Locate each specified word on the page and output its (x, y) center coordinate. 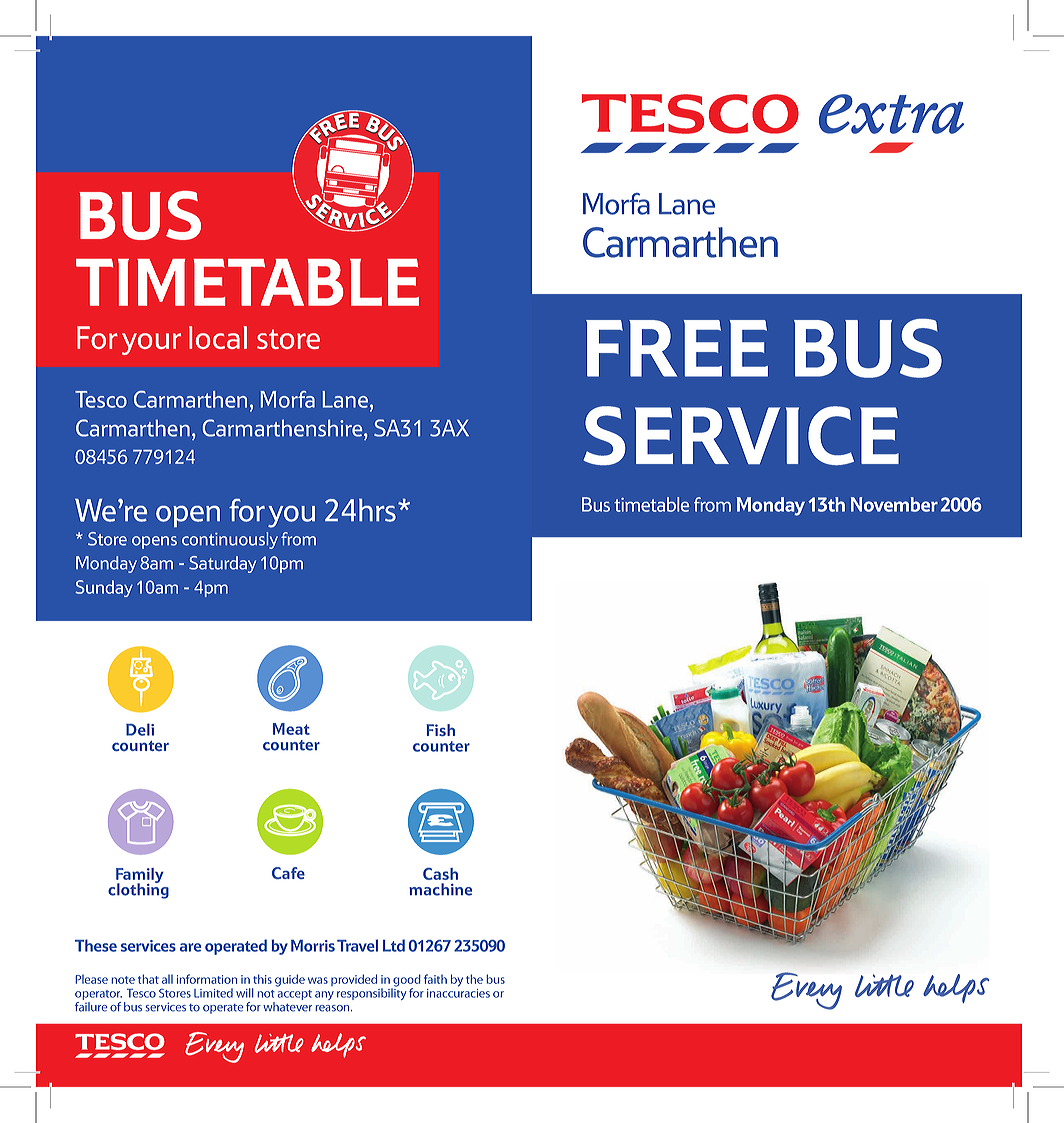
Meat (291, 729)
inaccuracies (458, 992)
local (218, 337)
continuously (230, 540)
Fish (440, 730)
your (151, 344)
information (207, 979)
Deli (140, 729)
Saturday (222, 564)
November (894, 504)
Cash (440, 874)
